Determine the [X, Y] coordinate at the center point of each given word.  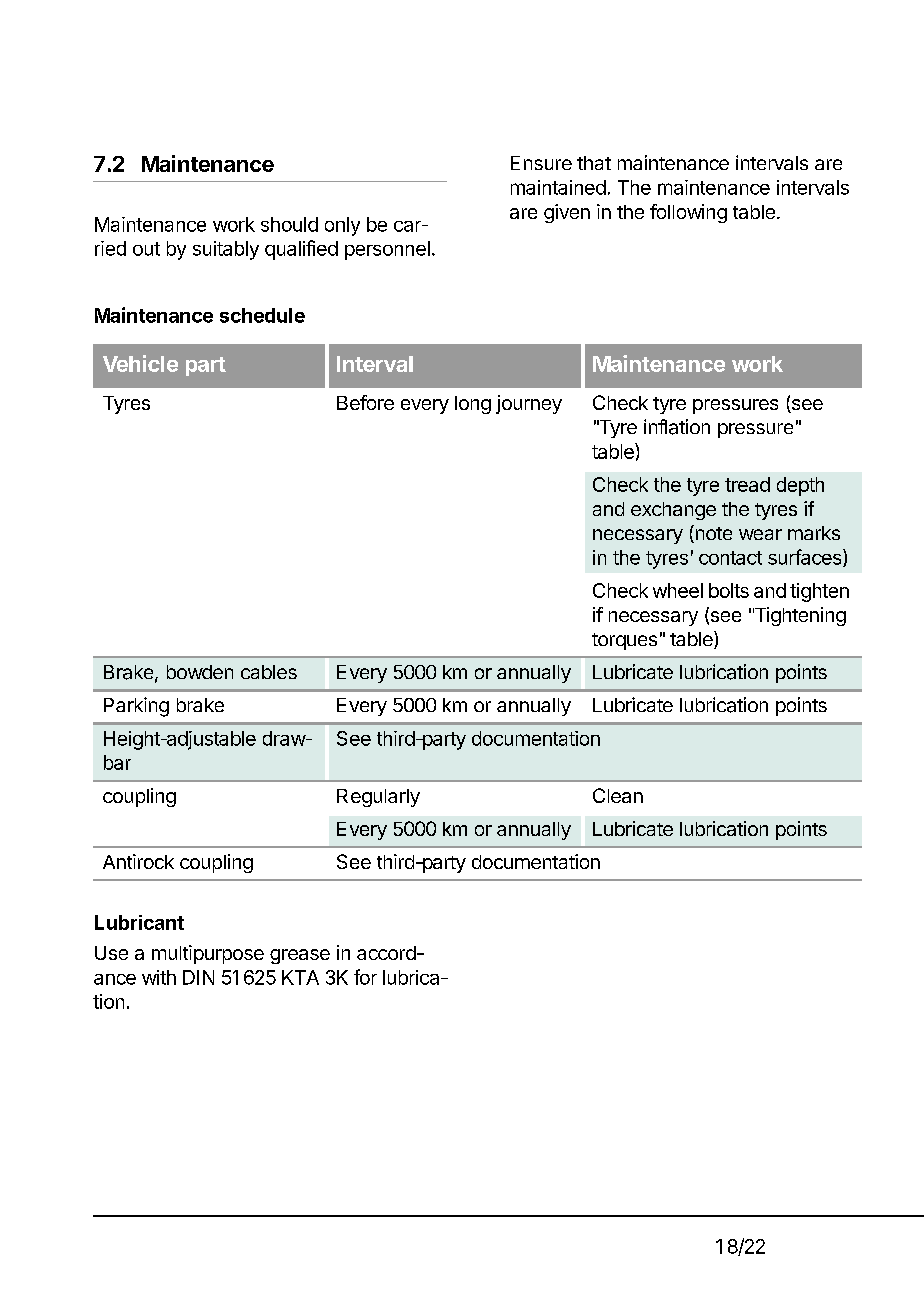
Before [365, 402]
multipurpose [208, 954]
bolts [729, 590]
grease [300, 956]
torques [624, 641]
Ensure [541, 163]
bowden [200, 672]
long [473, 405]
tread [747, 484]
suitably [226, 250]
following [688, 213]
